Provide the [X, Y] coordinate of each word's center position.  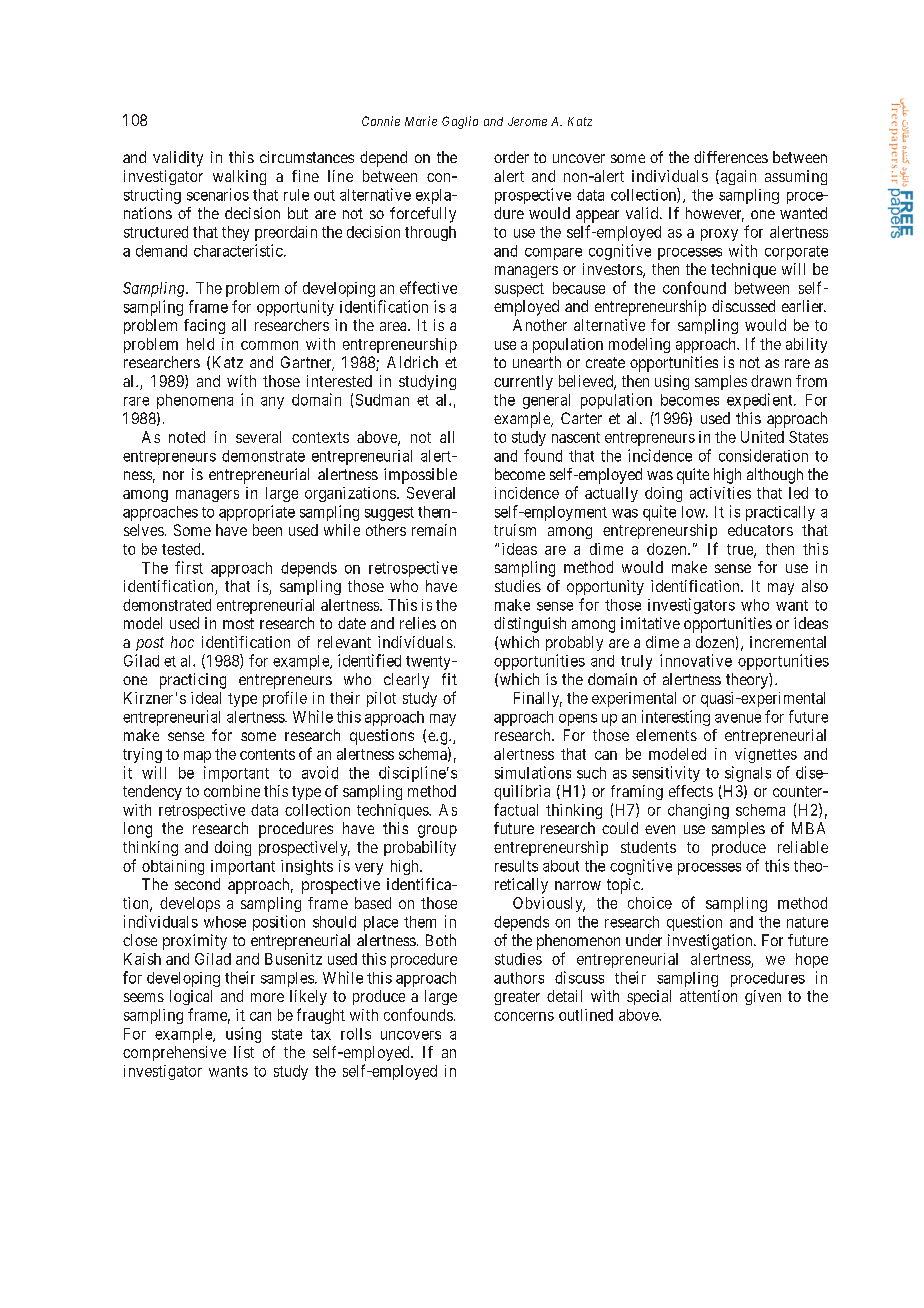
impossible [420, 476]
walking [239, 177]
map [197, 757]
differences [731, 157]
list [244, 1052]
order [511, 157]
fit [449, 679]
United [762, 437]
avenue [738, 718]
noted [187, 437]
